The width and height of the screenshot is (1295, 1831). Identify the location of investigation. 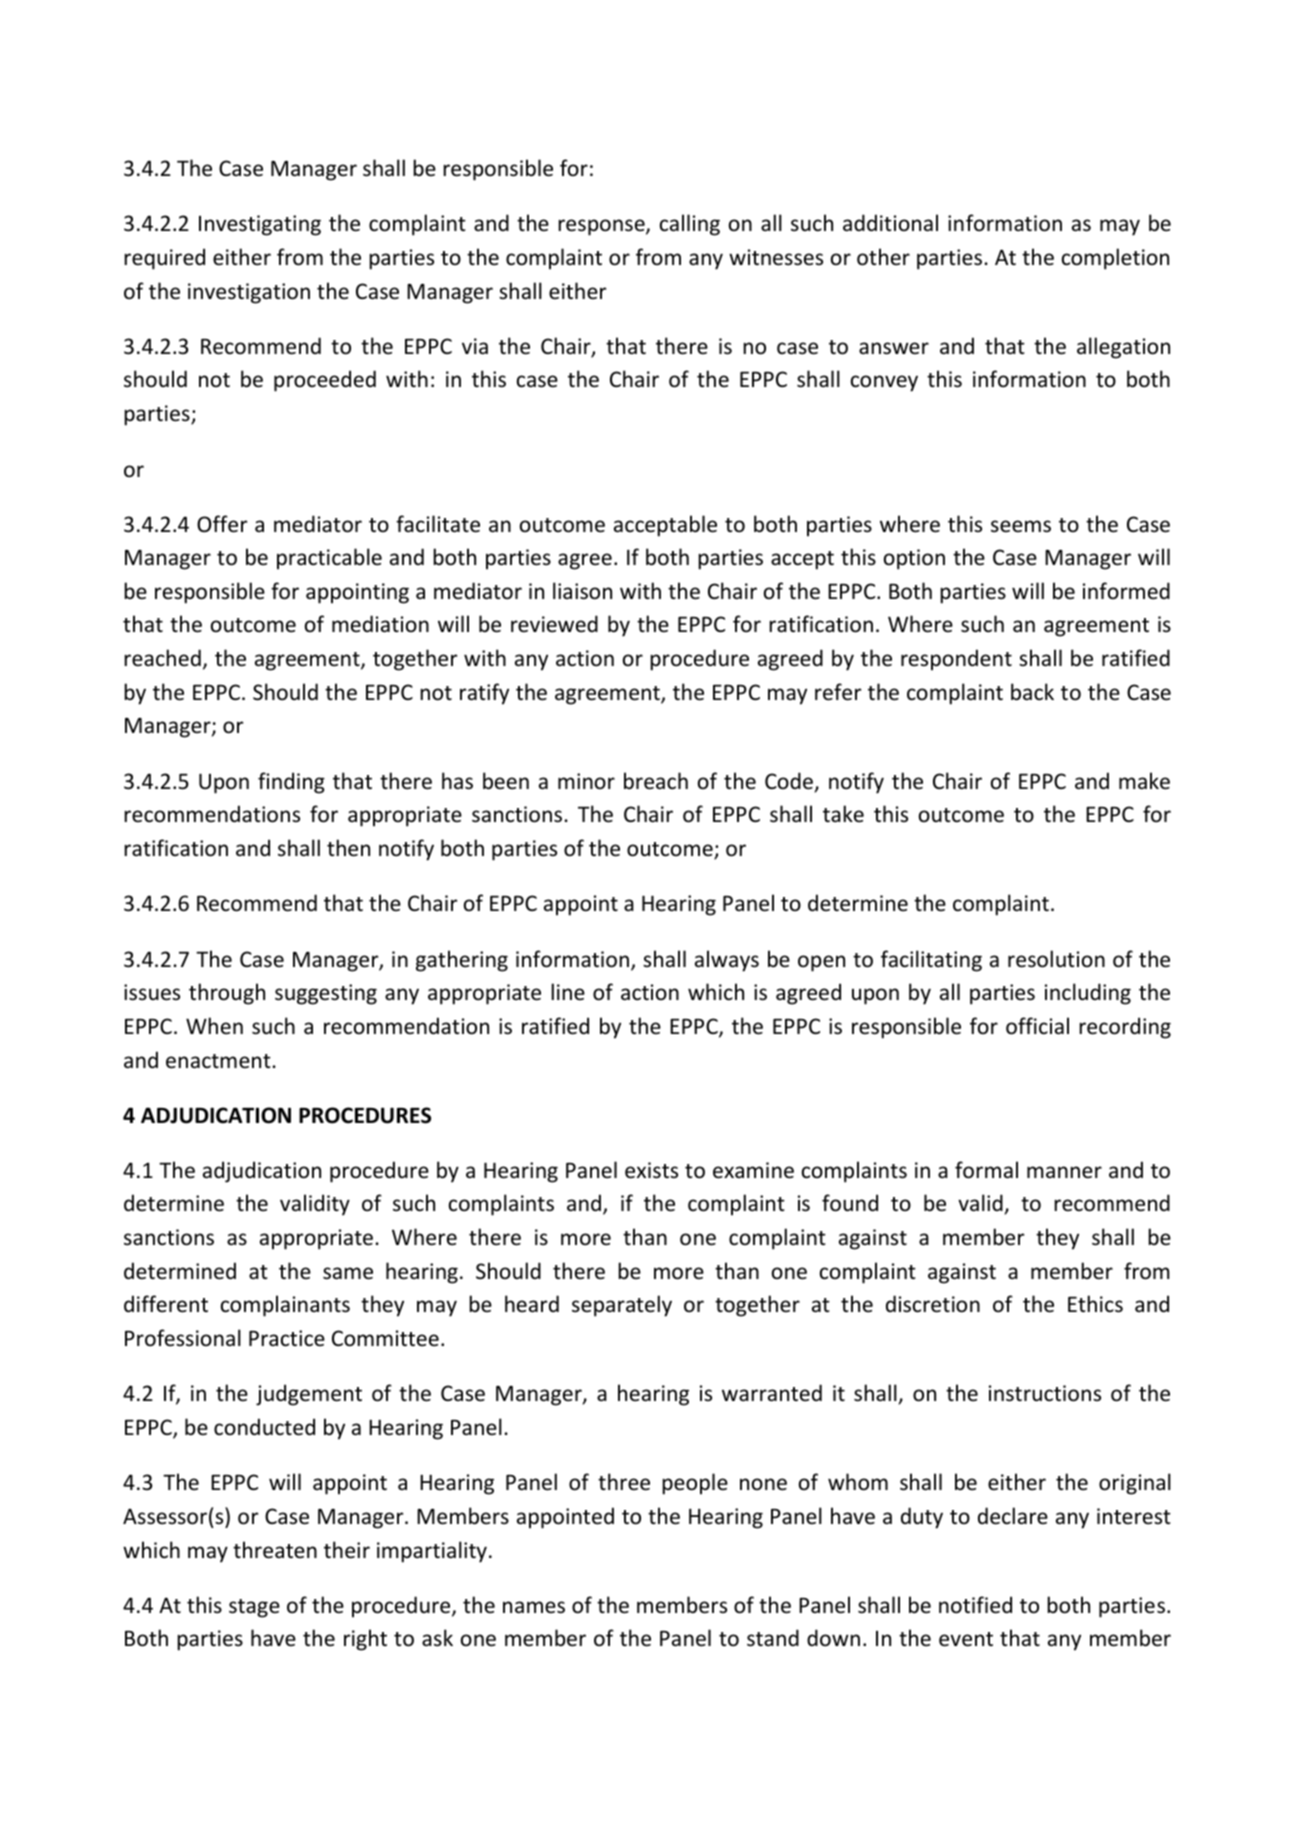
(249, 293).
